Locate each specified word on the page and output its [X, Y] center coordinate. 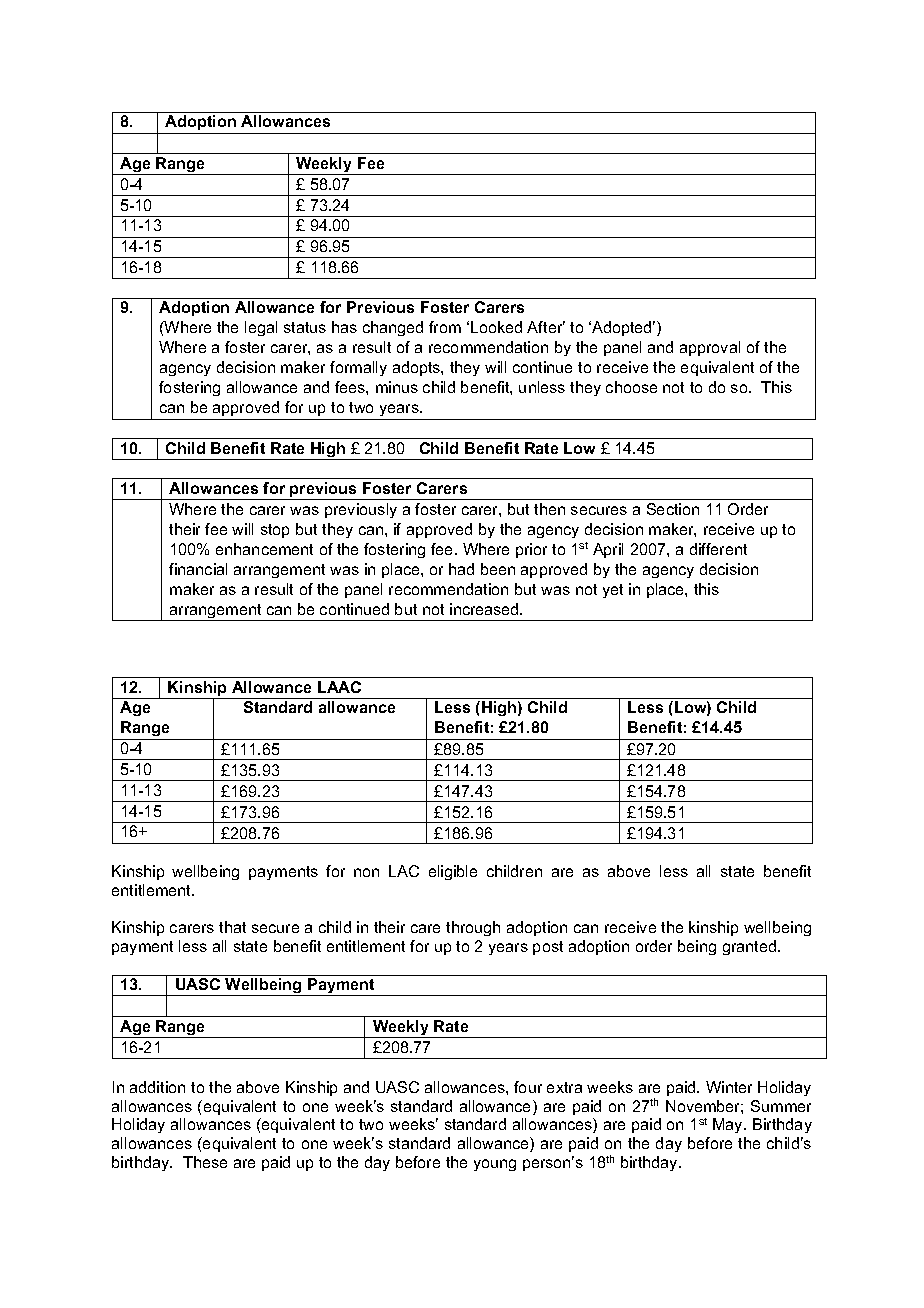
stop [275, 531]
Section [673, 509]
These [205, 1162]
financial [198, 569]
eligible [453, 872]
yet [613, 591]
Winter [729, 1087]
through [473, 928]
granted [751, 947]
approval [710, 348]
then [549, 509]
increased [485, 609]
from [445, 327]
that [232, 927]
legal [261, 328]
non [366, 872]
